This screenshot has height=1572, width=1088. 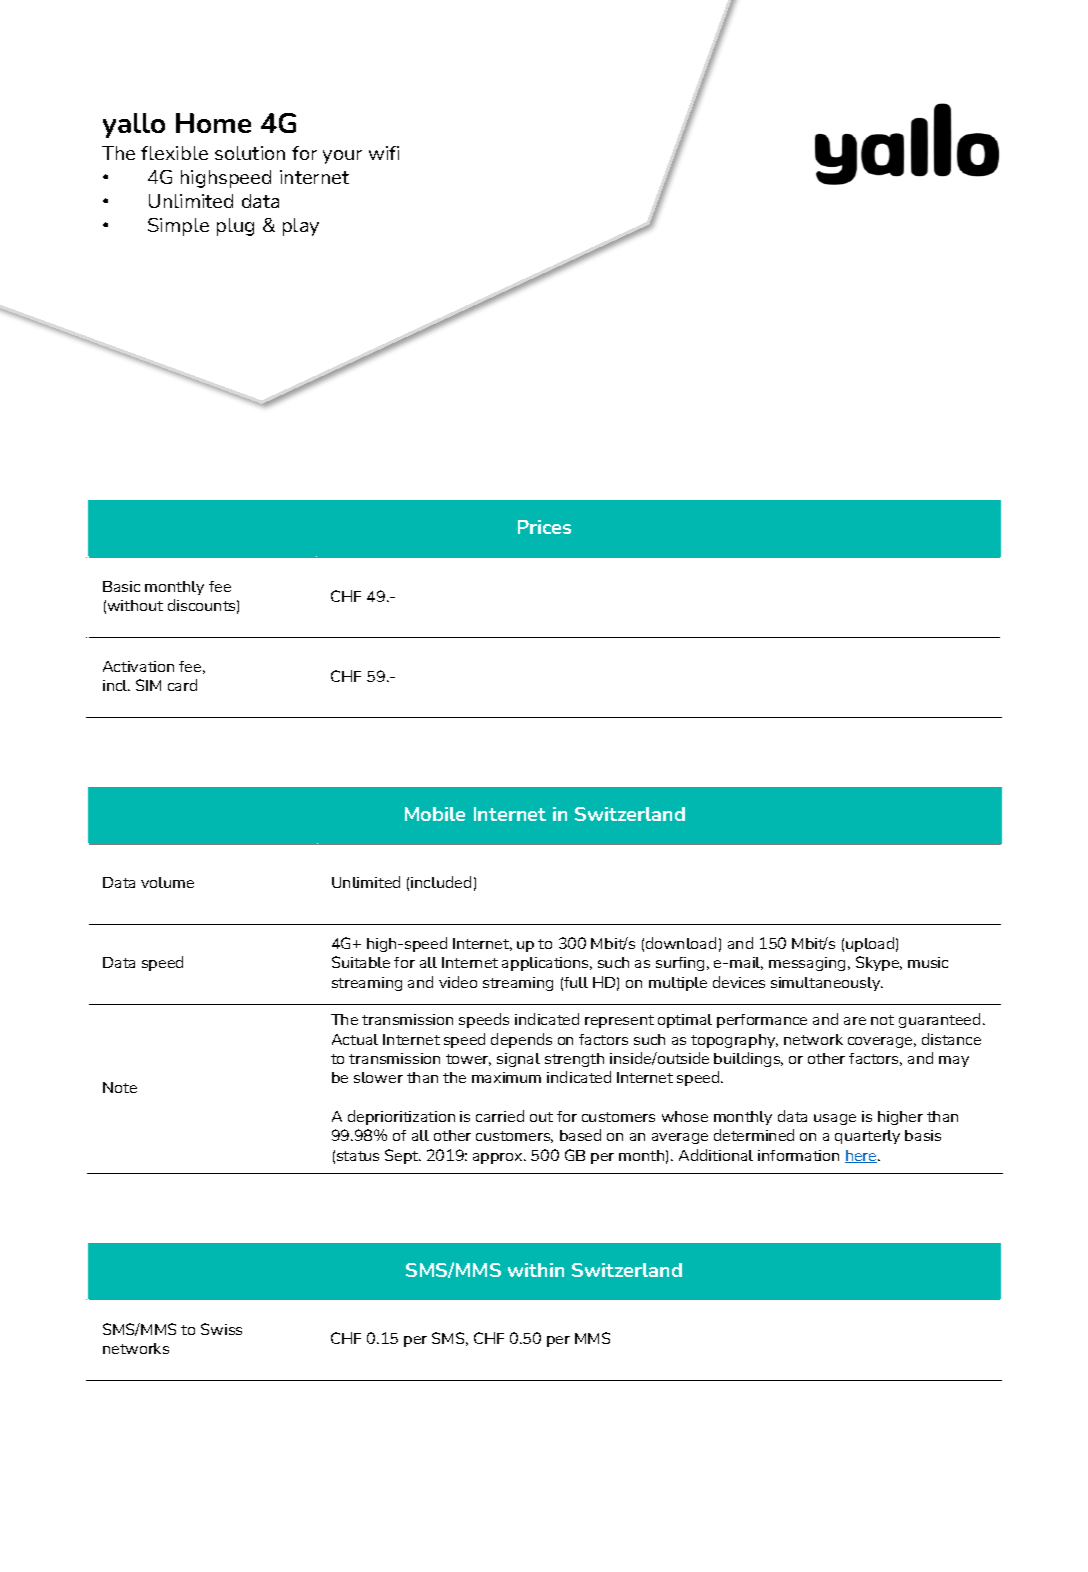 I want to click on within, so click(x=536, y=1270).
